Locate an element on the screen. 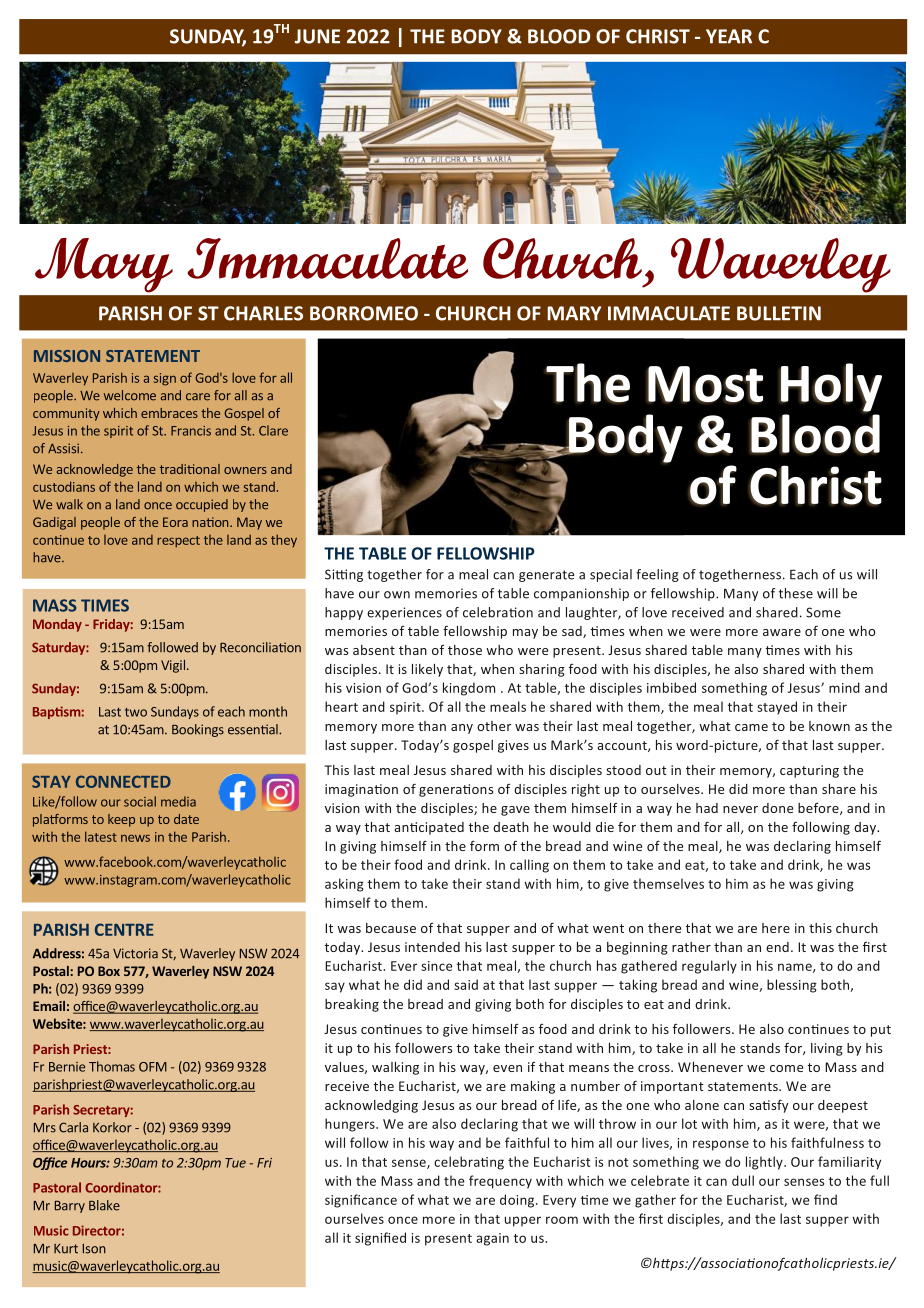 The width and height of the screenshot is (924, 1308). YEAR is located at coordinates (729, 36).
